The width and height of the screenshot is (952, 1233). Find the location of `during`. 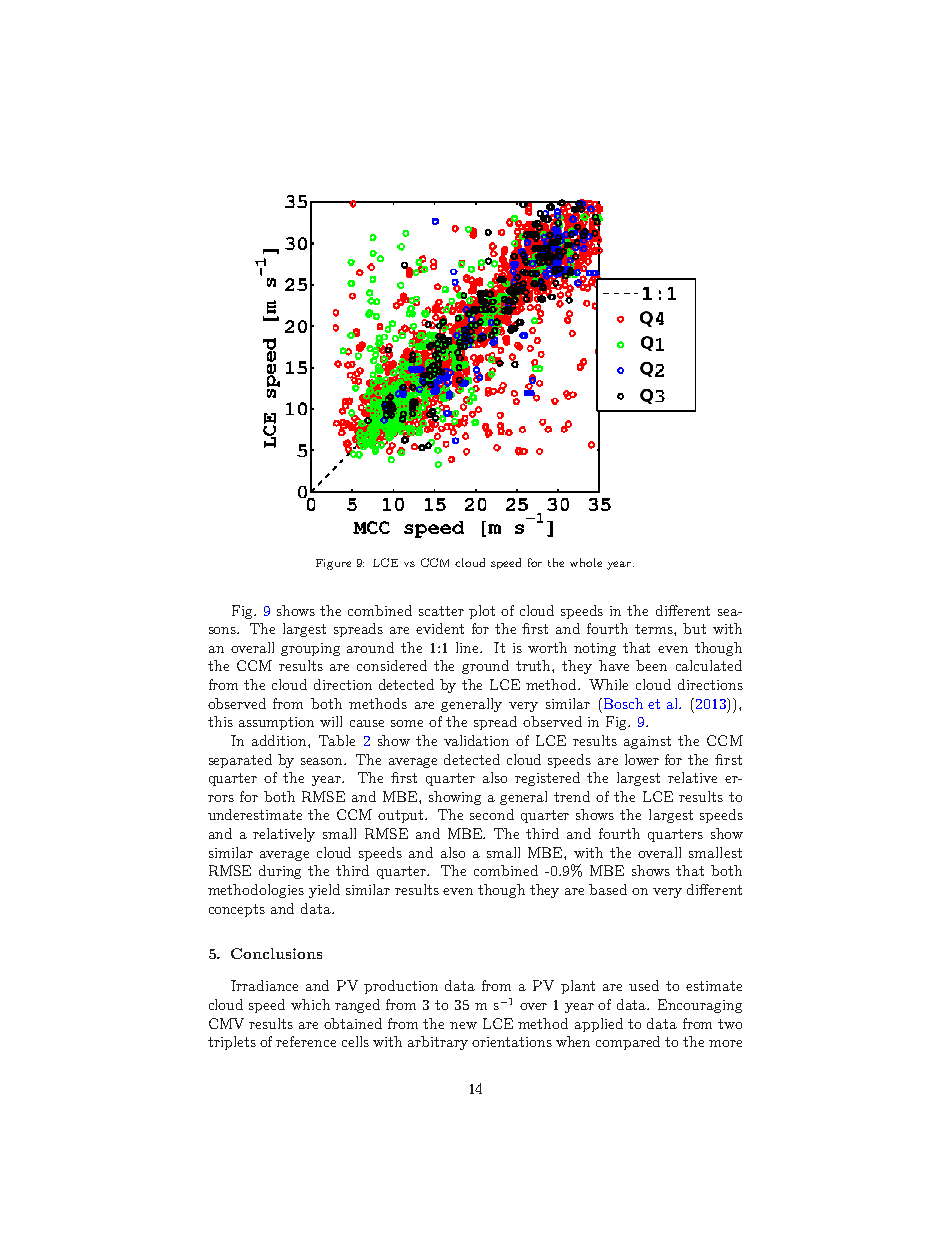

during is located at coordinates (280, 872).
